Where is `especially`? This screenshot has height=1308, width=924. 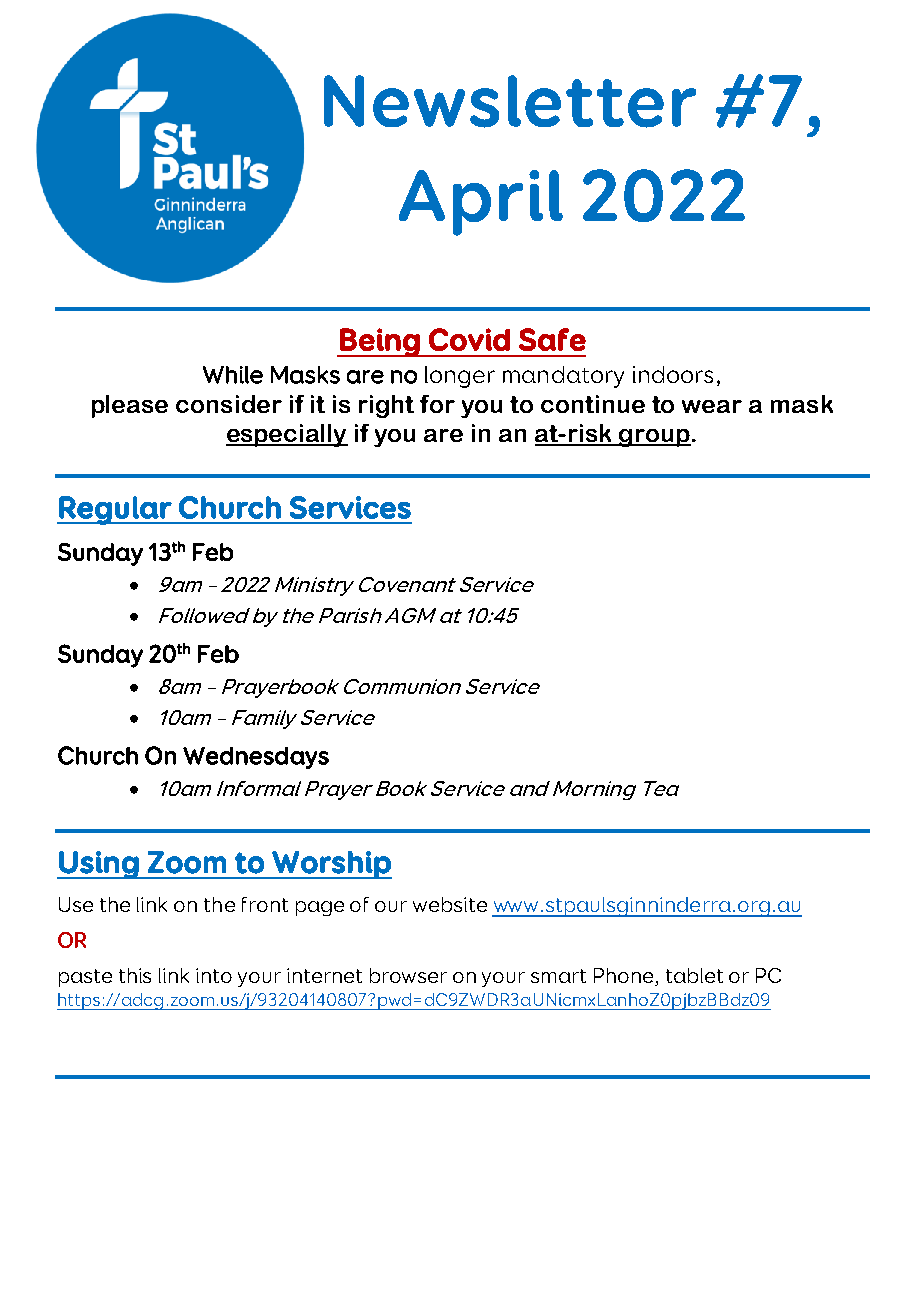 especially is located at coordinates (287, 435).
